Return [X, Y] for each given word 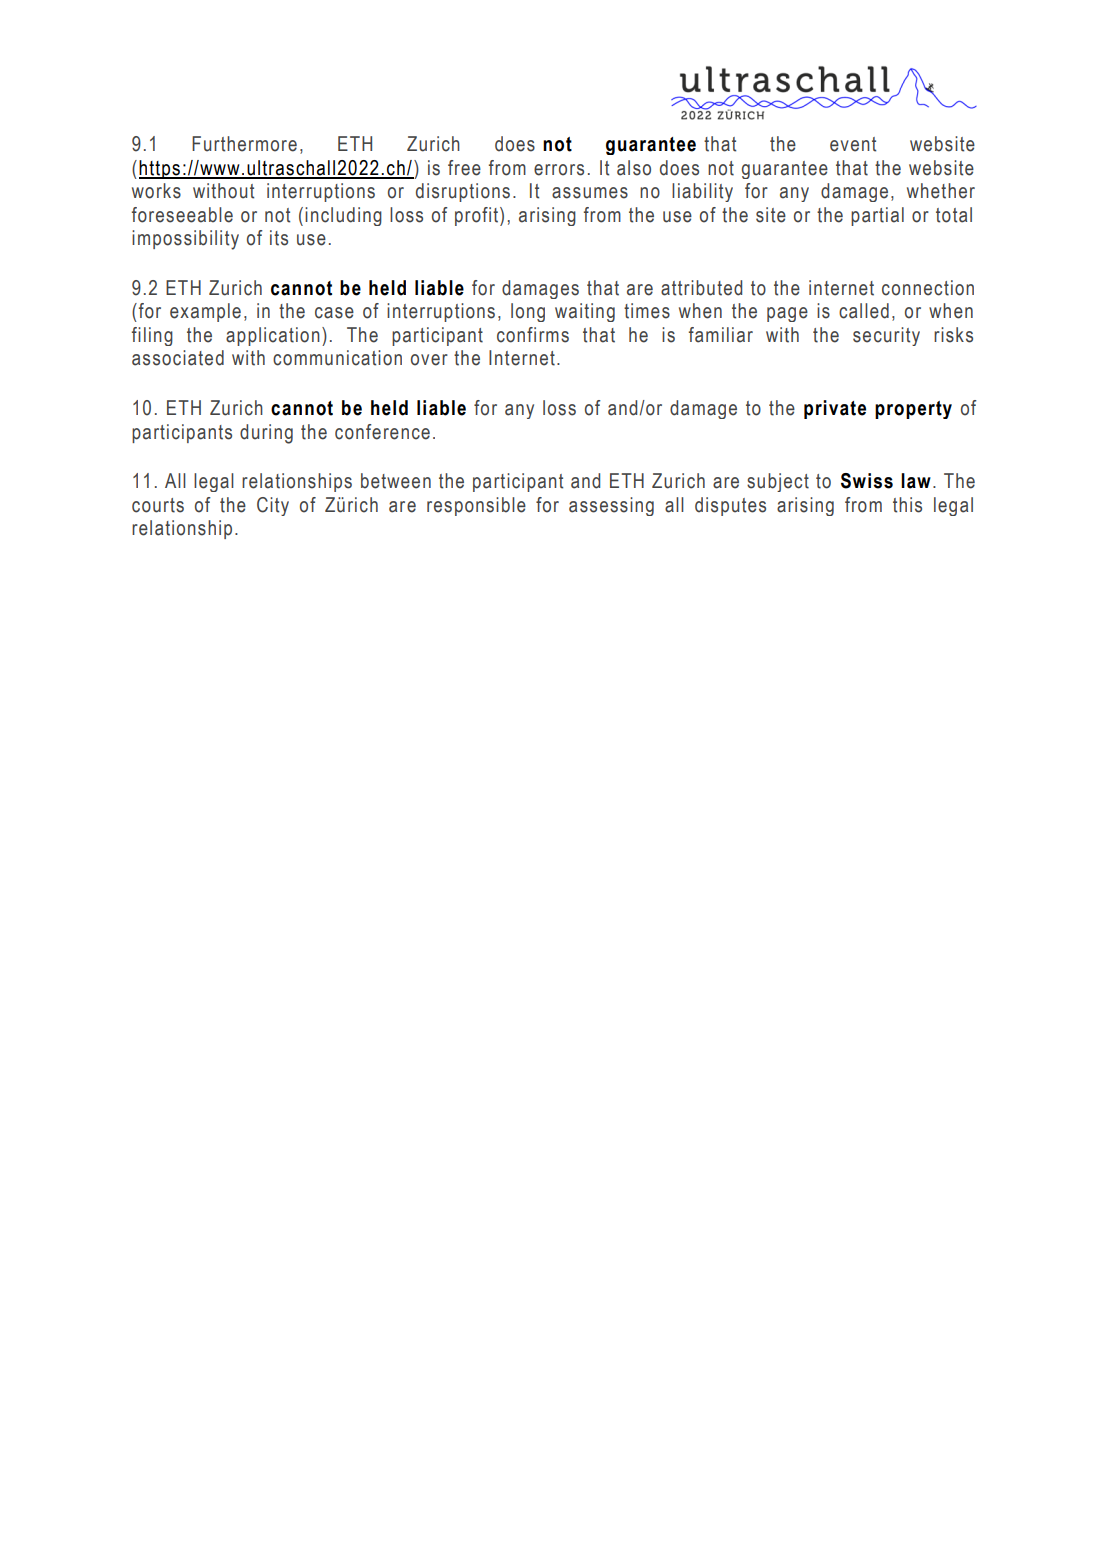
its [279, 238]
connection [928, 288]
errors [559, 170]
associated [178, 358]
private [835, 409]
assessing [611, 506]
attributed [701, 288]
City [273, 506]
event [853, 144]
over [429, 360]
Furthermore [244, 144]
